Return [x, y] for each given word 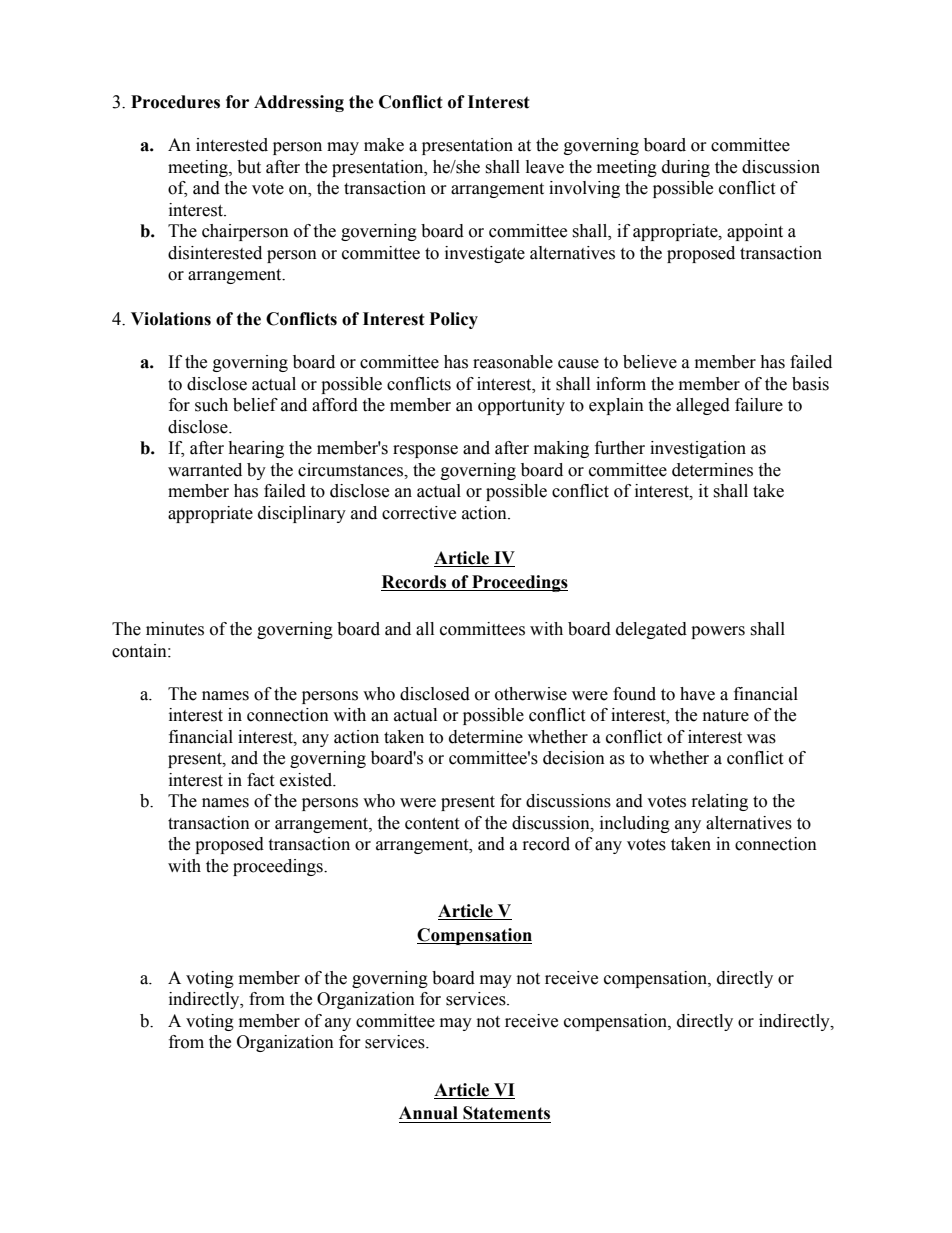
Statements [506, 1113]
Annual [428, 1113]
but [249, 167]
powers [718, 632]
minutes [175, 629]
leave [545, 167]
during [686, 168]
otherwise [531, 694]
